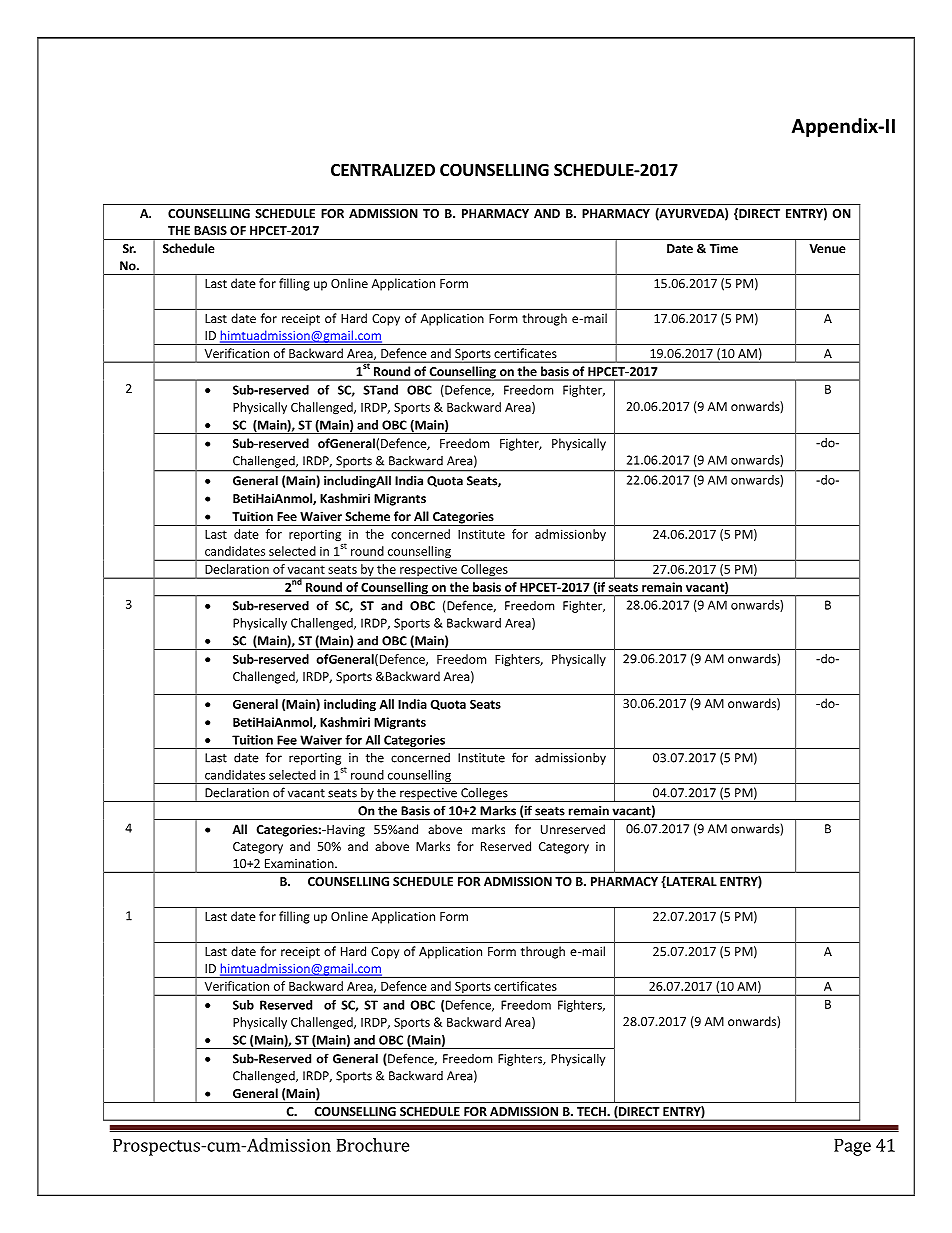 The width and height of the document is (952, 1233). I want to click on Venue, so click(827, 248).
